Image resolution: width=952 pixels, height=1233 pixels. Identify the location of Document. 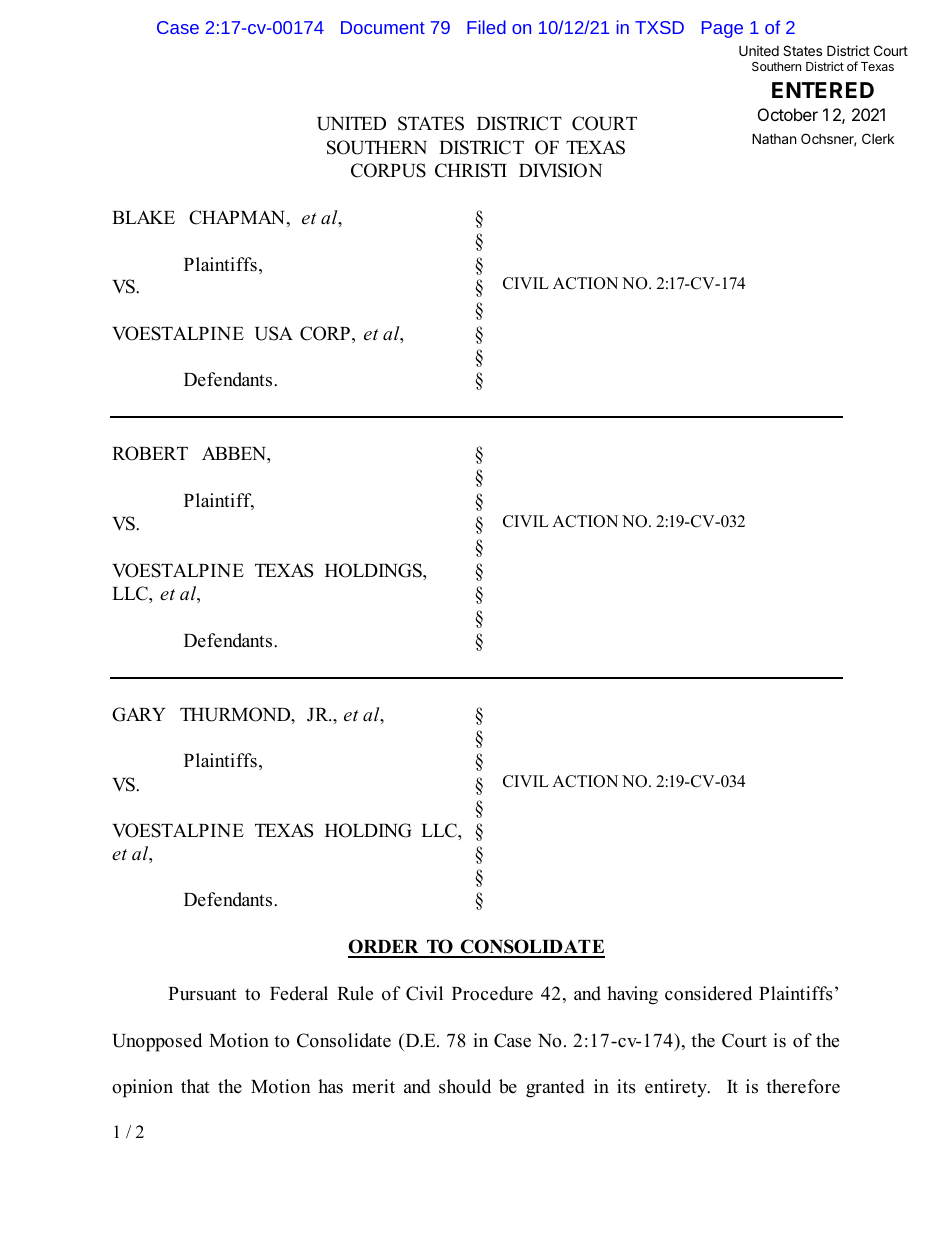
(383, 27).
